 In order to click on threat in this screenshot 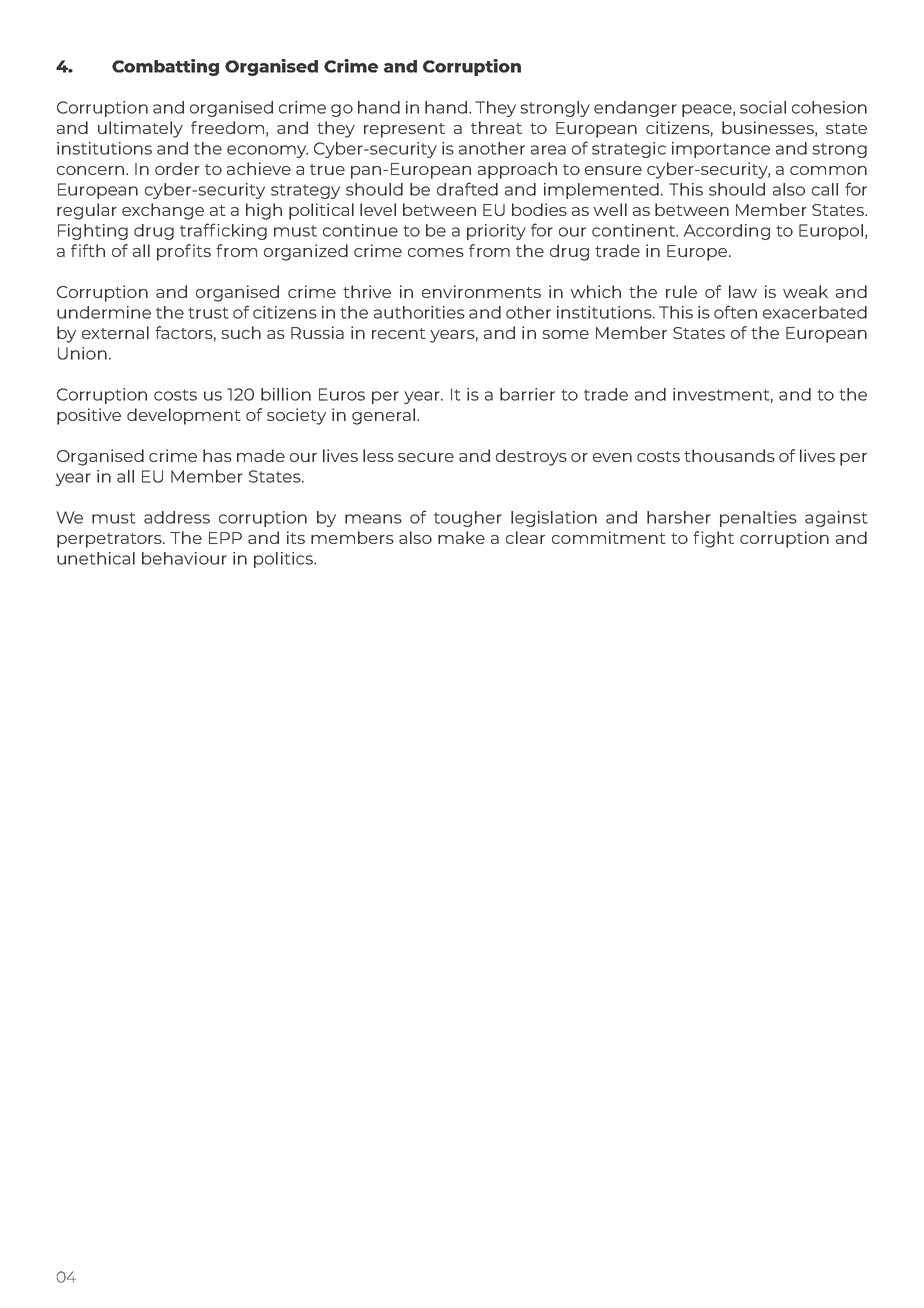, I will do `click(496, 127)`.
